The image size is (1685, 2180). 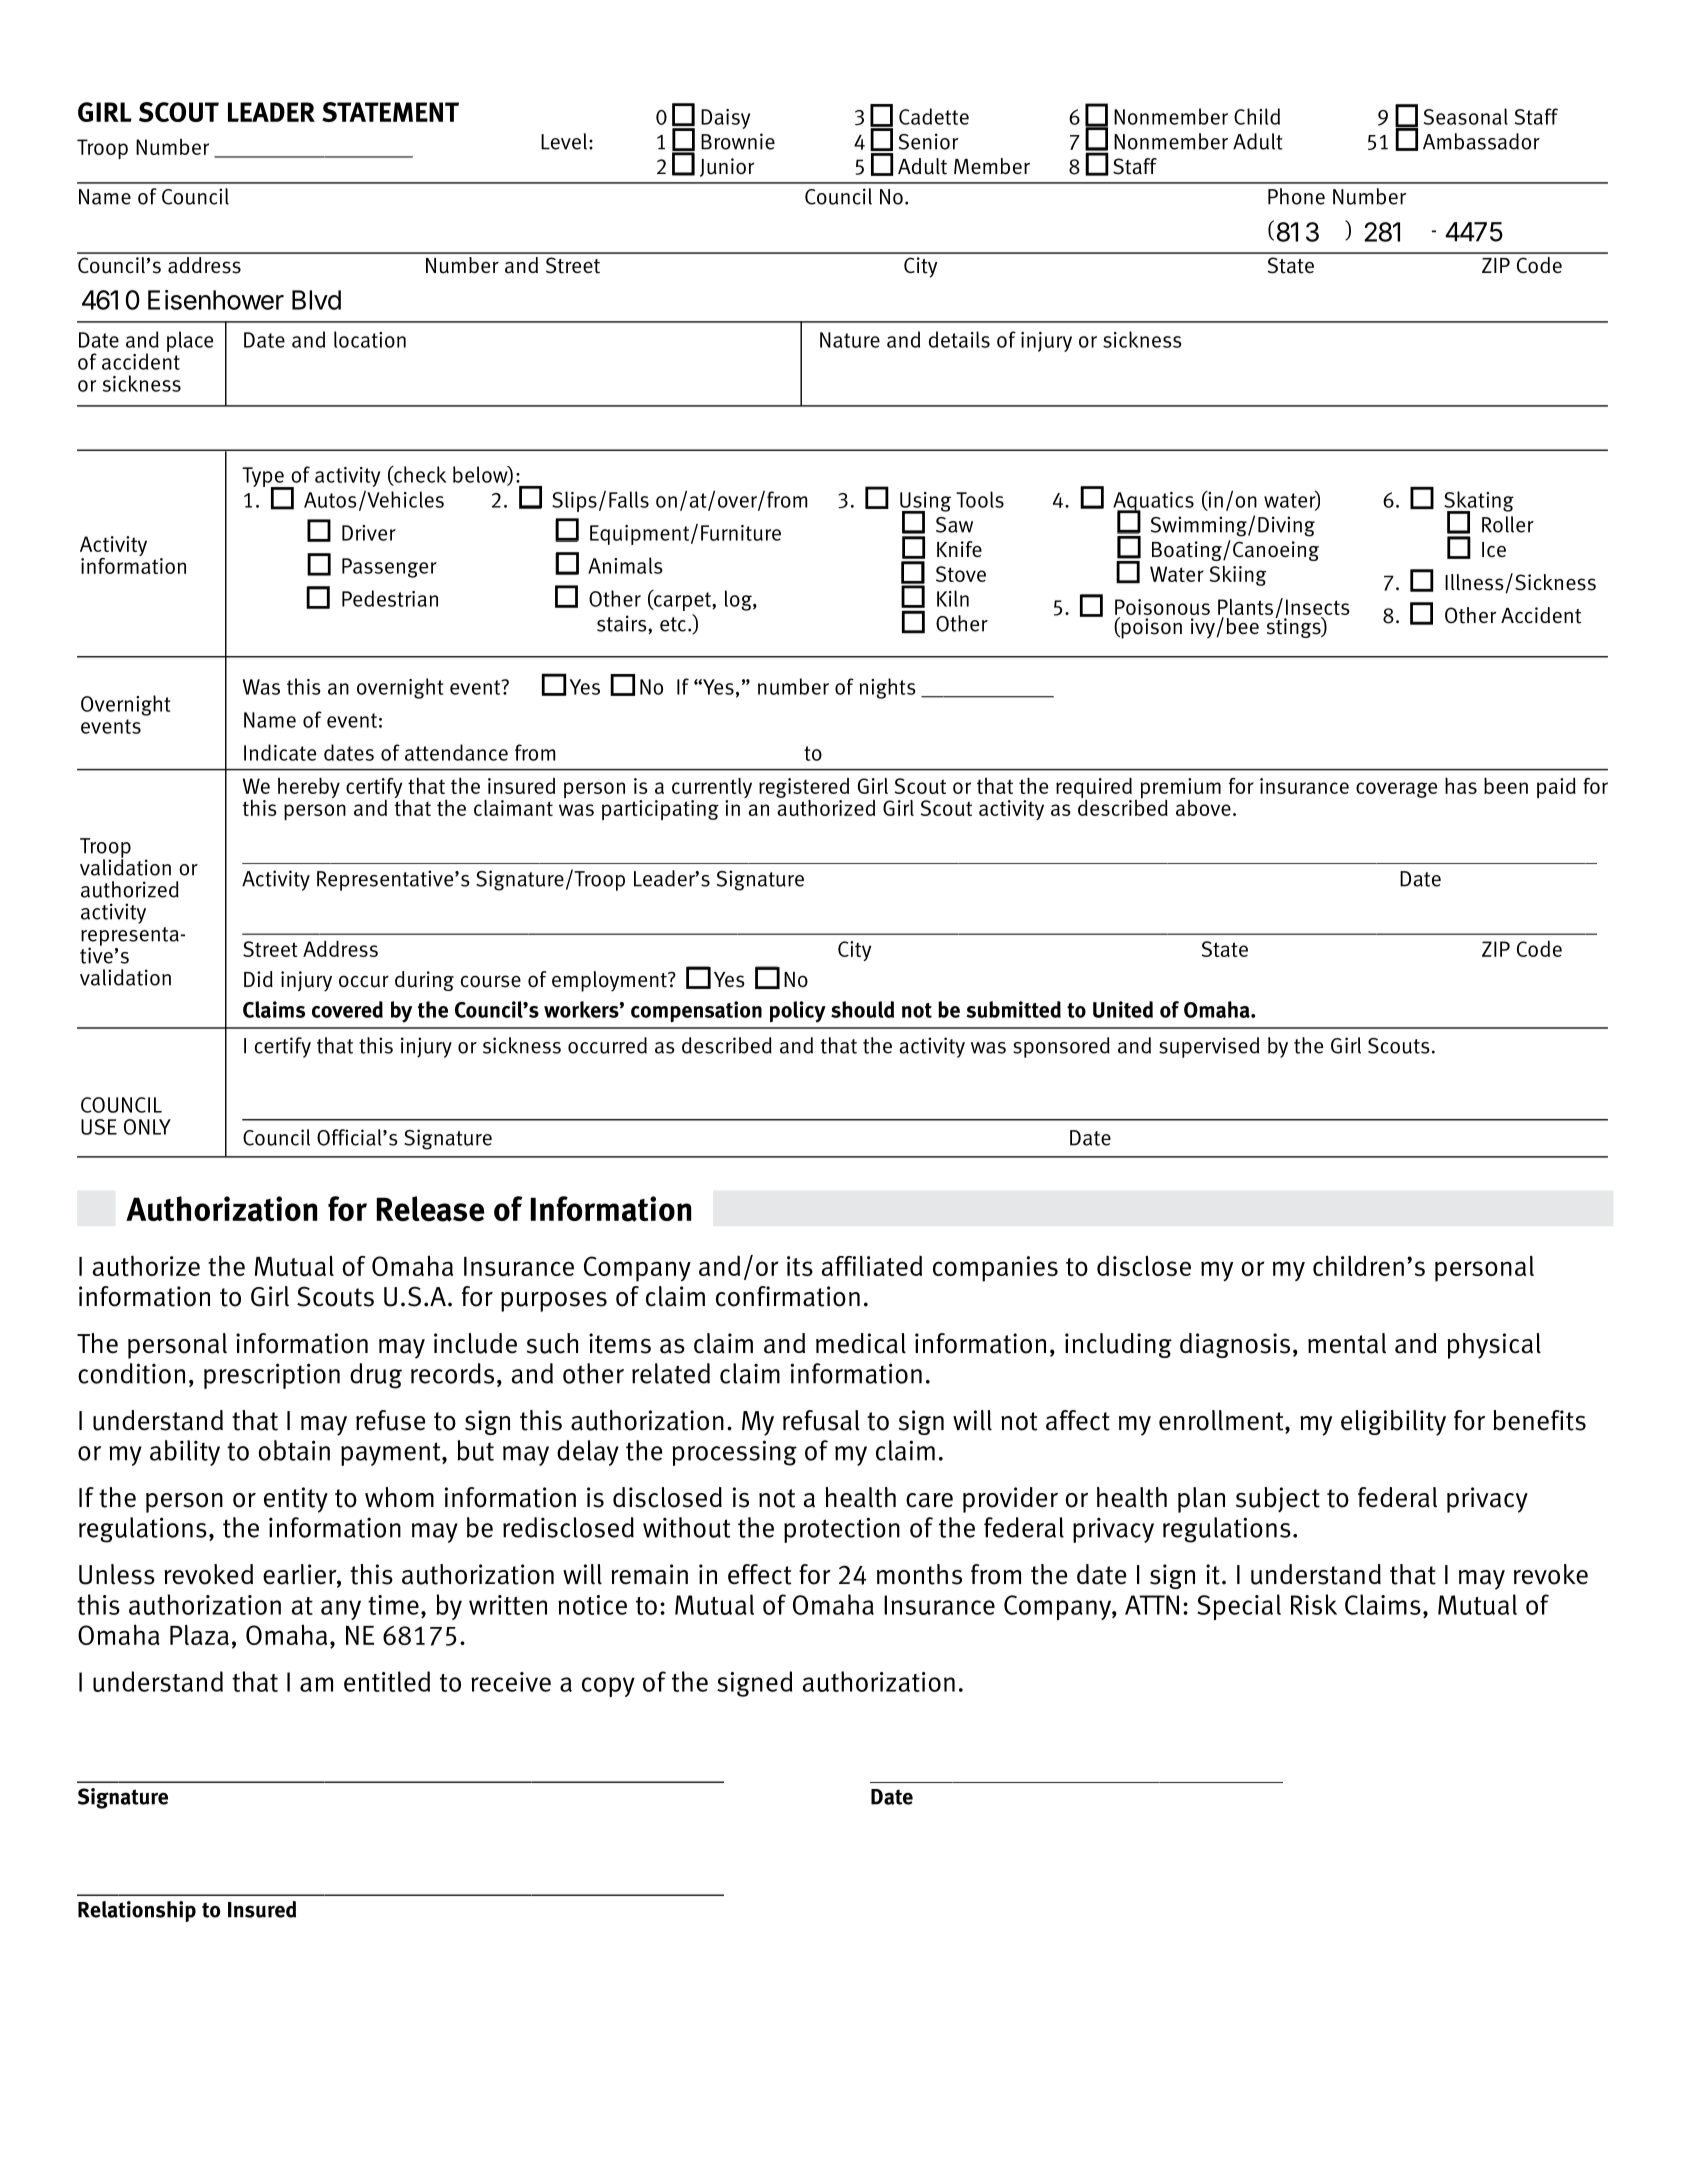 What do you see at coordinates (928, 141) in the document?
I see `Senior` at bounding box center [928, 141].
